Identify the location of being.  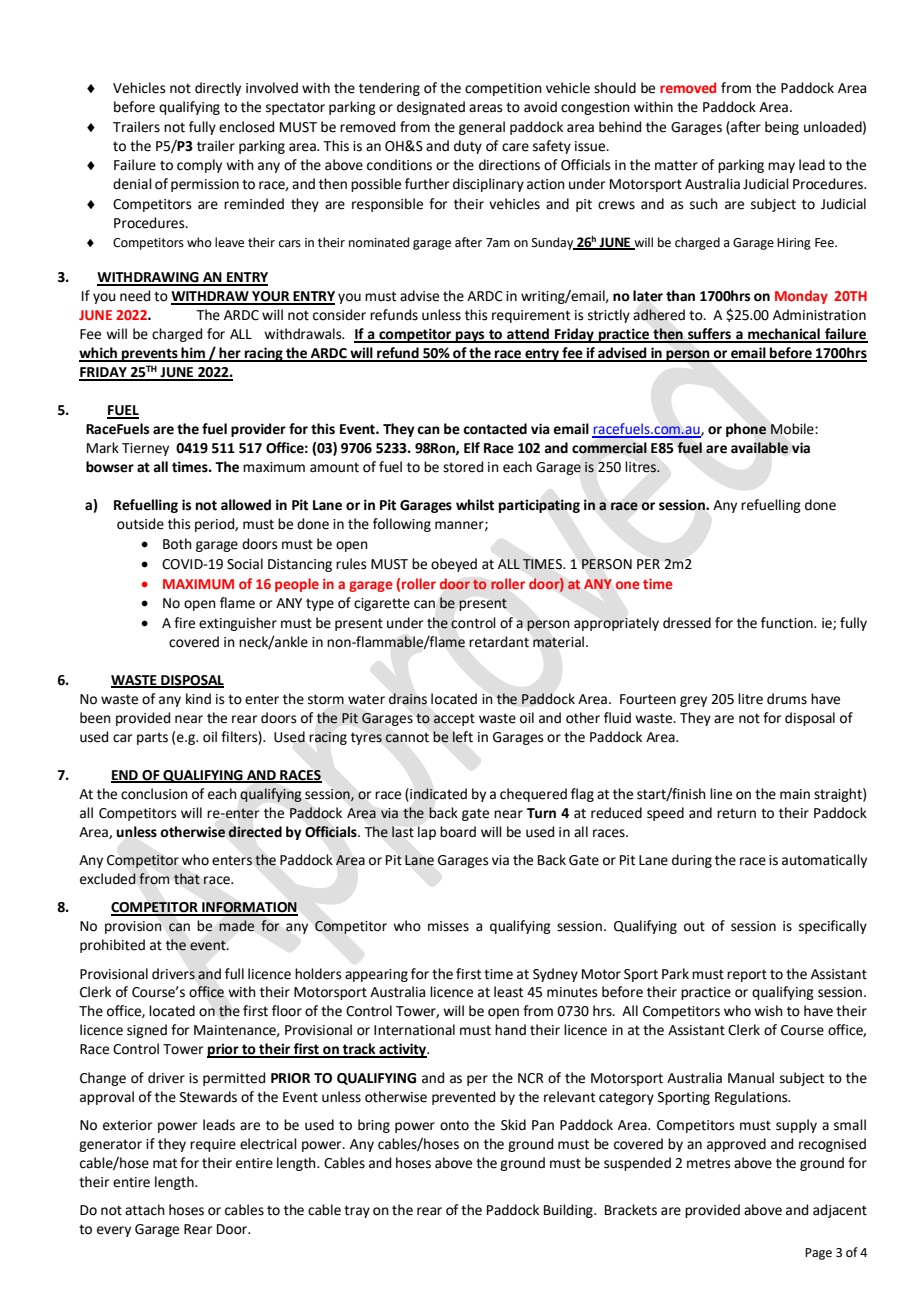
(782, 128).
